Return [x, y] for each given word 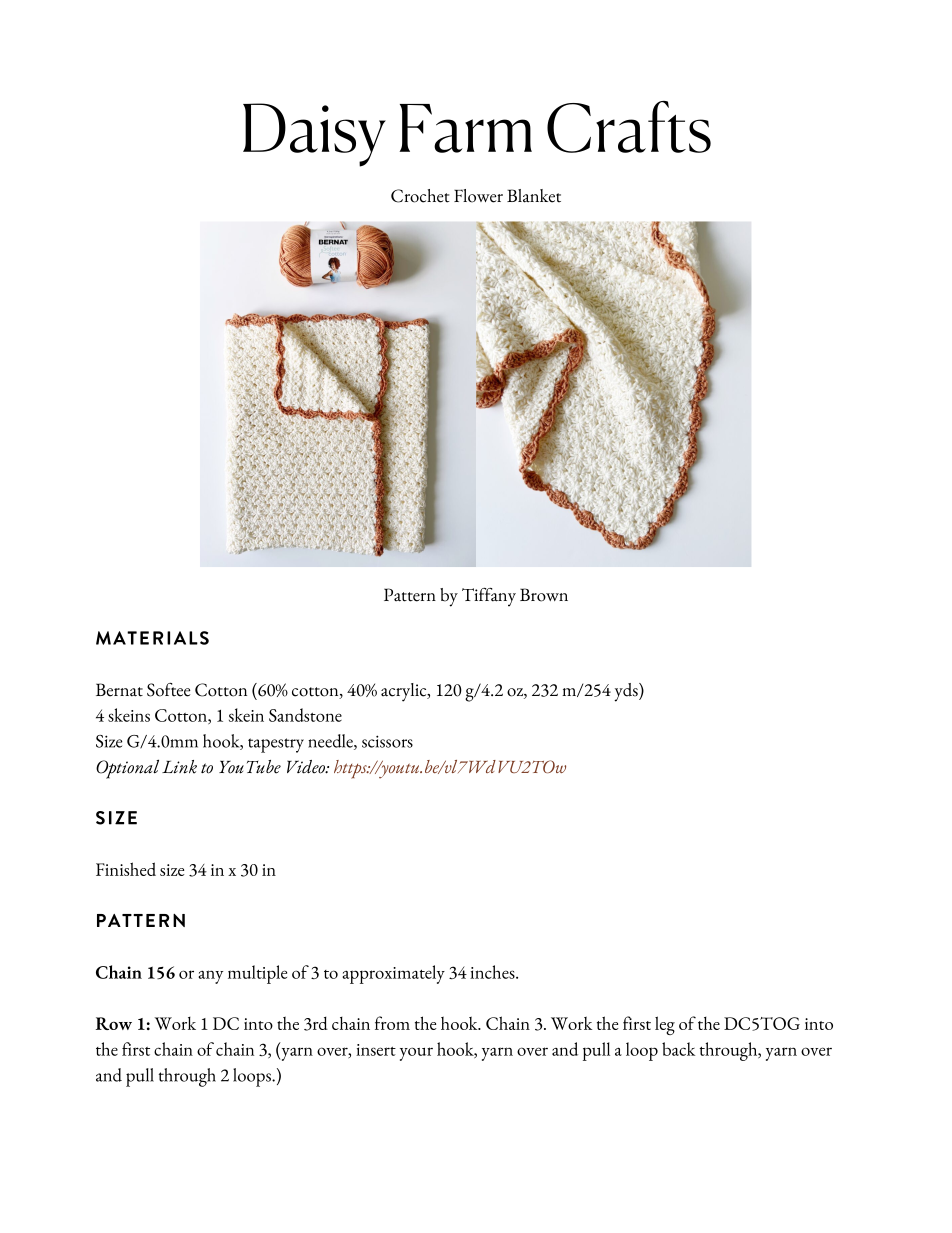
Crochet [420, 196]
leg [665, 1025]
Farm [465, 128]
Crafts [629, 127]
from [392, 1023]
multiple [257, 974]
